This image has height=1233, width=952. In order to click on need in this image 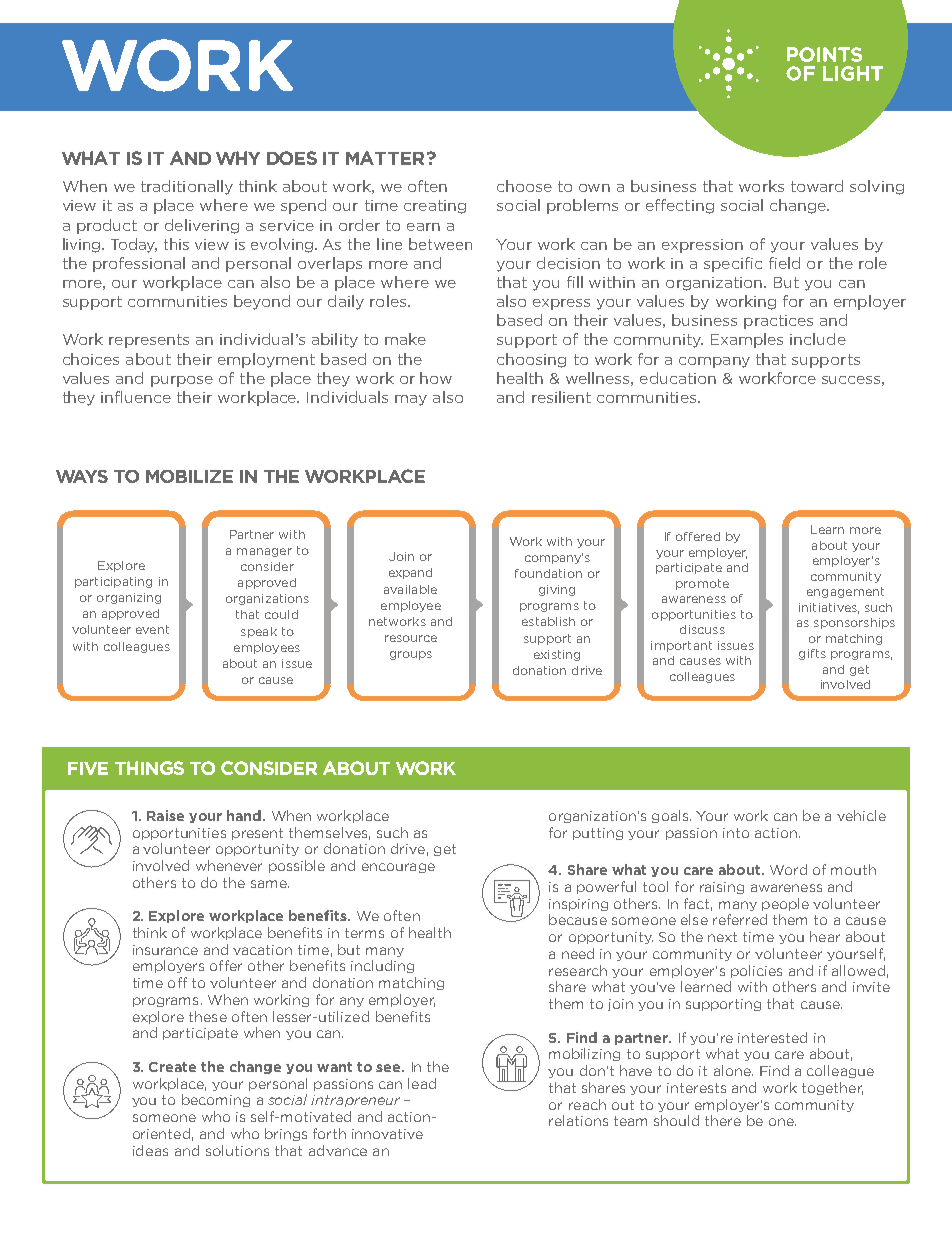, I will do `click(578, 953)`.
